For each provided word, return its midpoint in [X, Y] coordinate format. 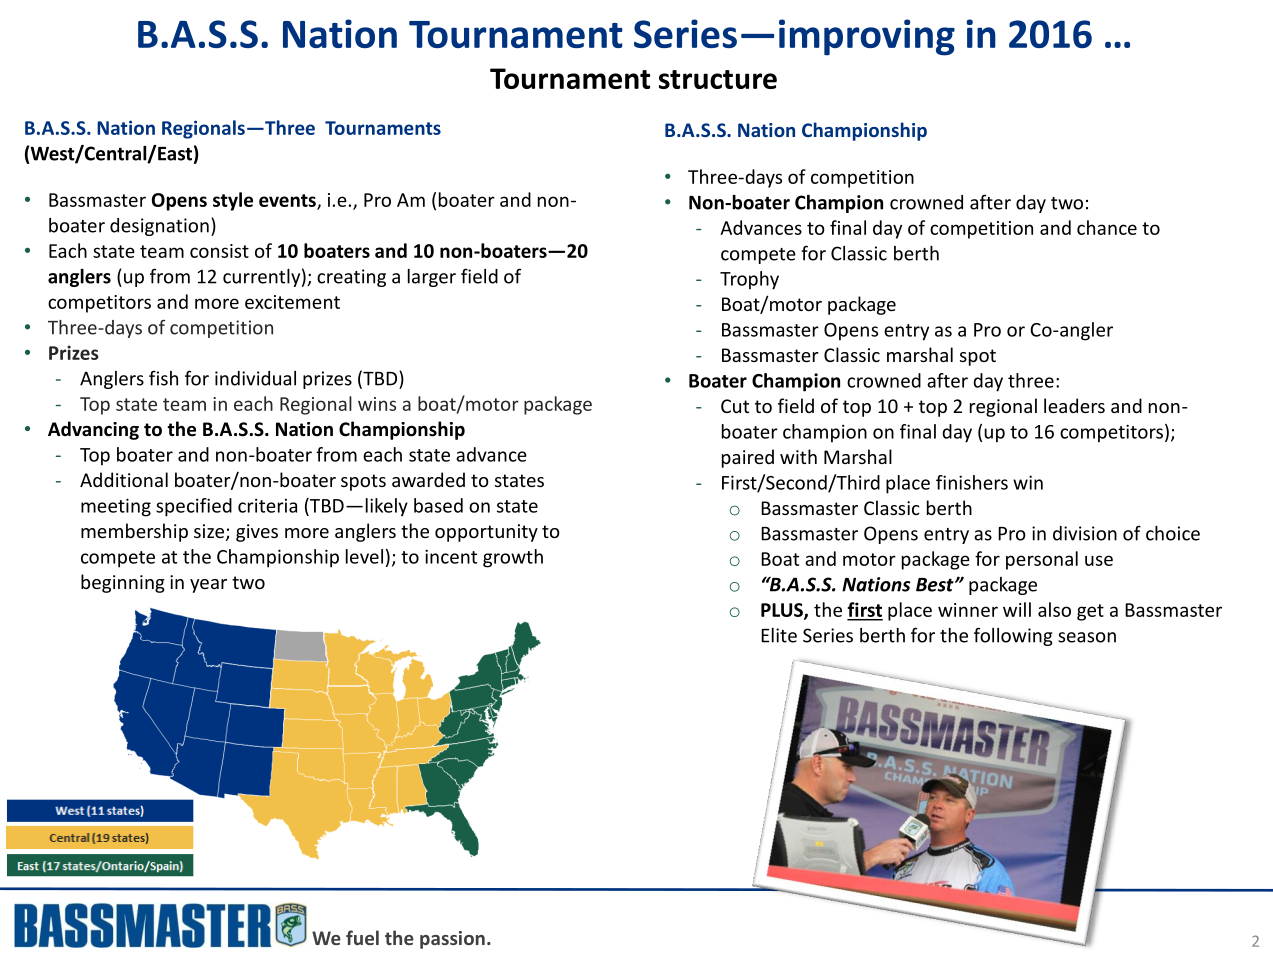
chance [1107, 227]
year [208, 586]
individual [255, 378]
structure [718, 79]
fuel [362, 937]
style [233, 201]
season [1087, 637]
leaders [1074, 405]
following [1013, 636]
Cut [735, 406]
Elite [779, 635]
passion [452, 940]
